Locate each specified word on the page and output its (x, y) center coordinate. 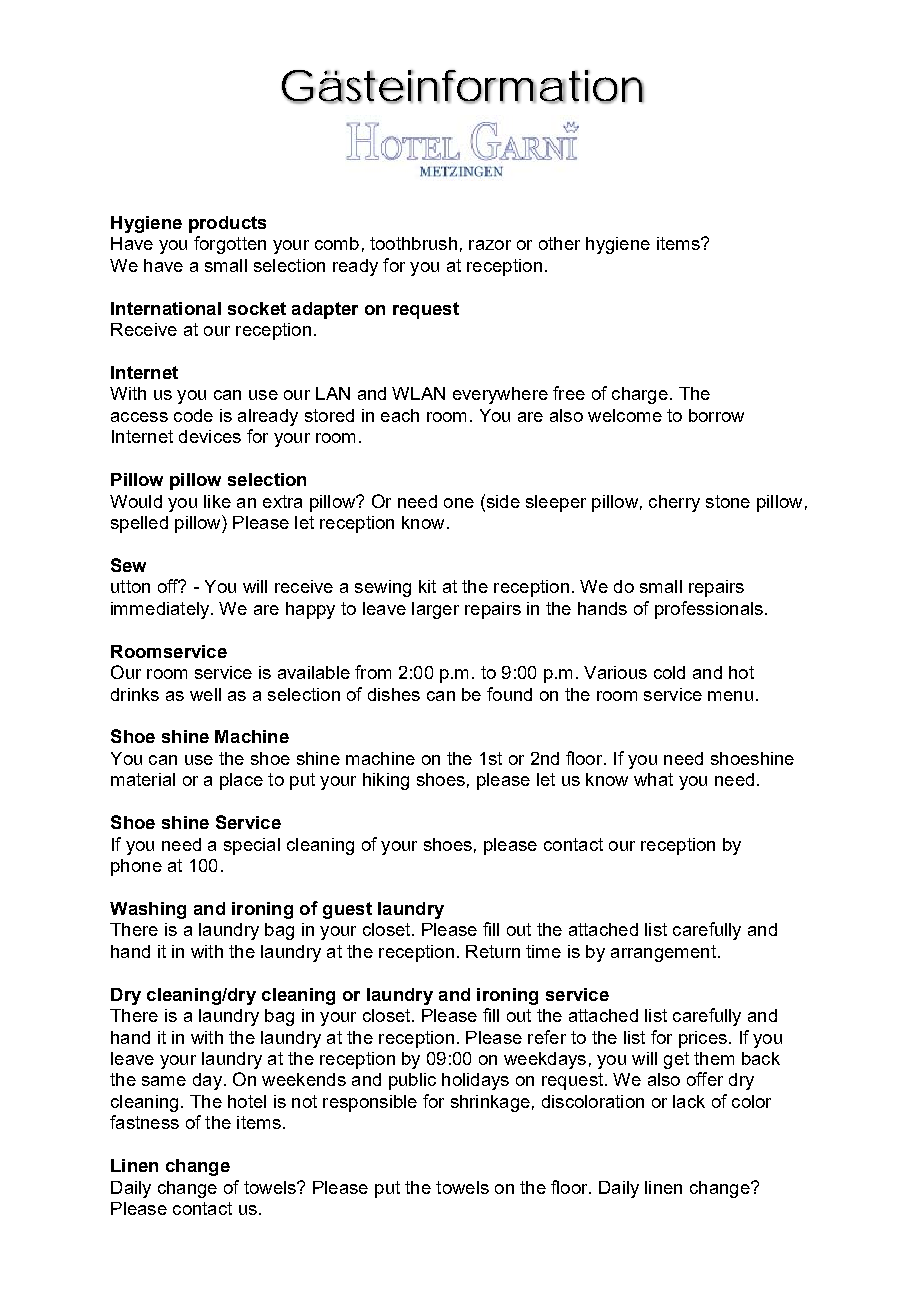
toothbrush (413, 243)
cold (669, 672)
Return (493, 951)
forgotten (230, 245)
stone (728, 501)
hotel (247, 1101)
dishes (394, 694)
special (252, 846)
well (205, 694)
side (502, 501)
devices (210, 436)
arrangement (663, 953)
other (559, 243)
